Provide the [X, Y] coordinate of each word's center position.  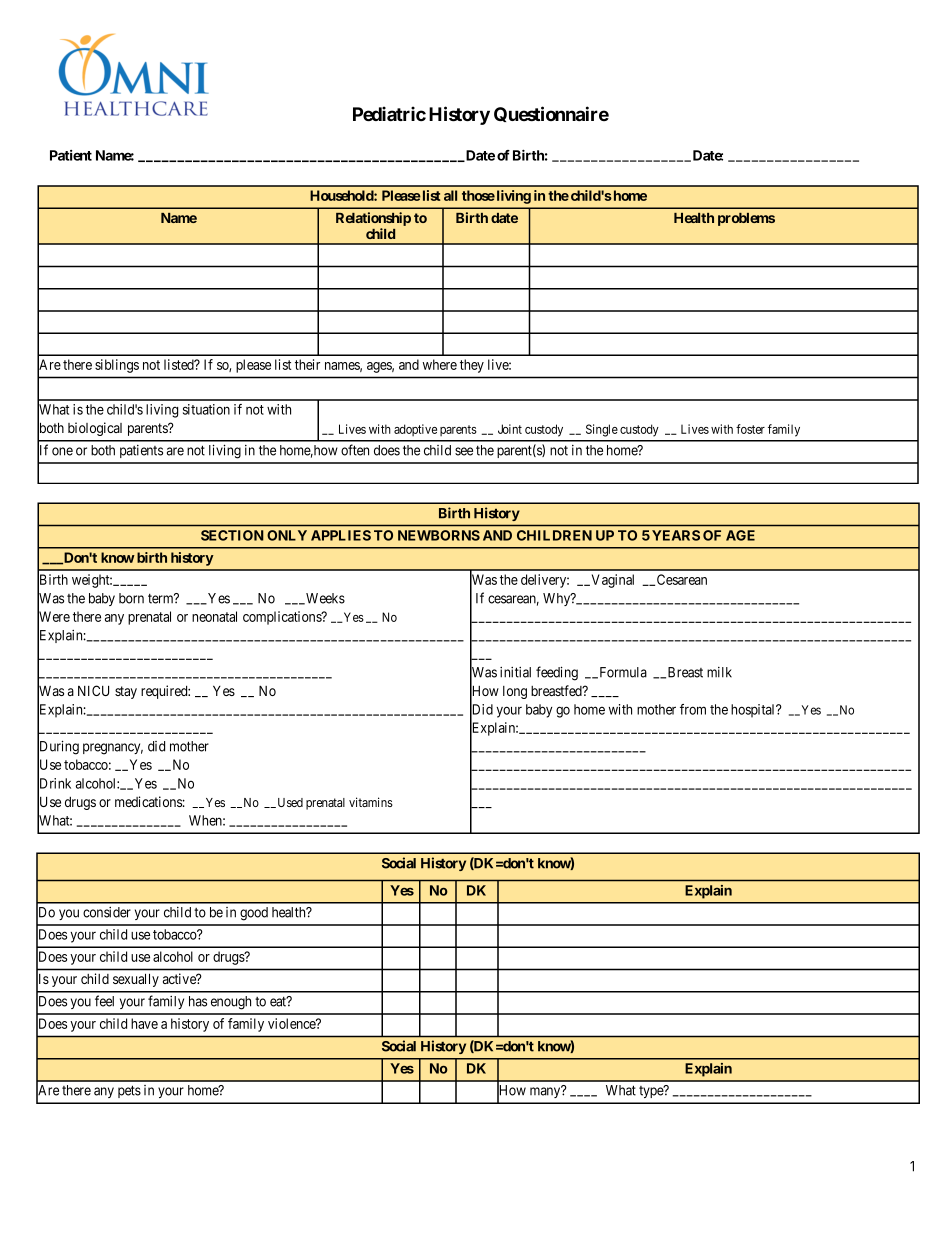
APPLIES [341, 535]
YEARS [676, 535]
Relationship [373, 219]
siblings [117, 366]
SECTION [232, 535]
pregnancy [113, 749]
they [472, 366]
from [693, 709]
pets [129, 1091]
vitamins [371, 802]
